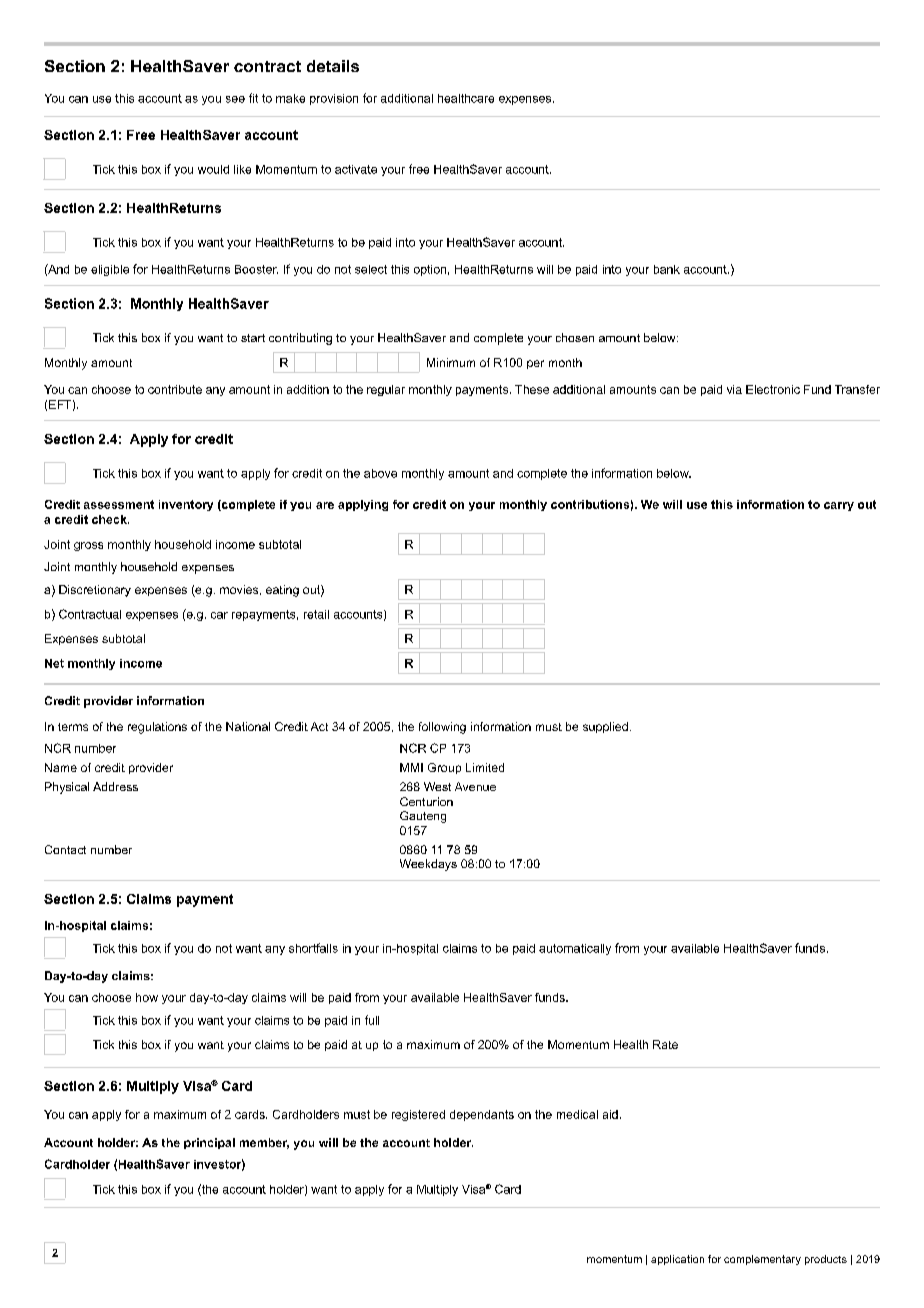 The height and width of the page is (1308, 924). What do you see at coordinates (209, 1143) in the page?
I see `principal` at bounding box center [209, 1143].
